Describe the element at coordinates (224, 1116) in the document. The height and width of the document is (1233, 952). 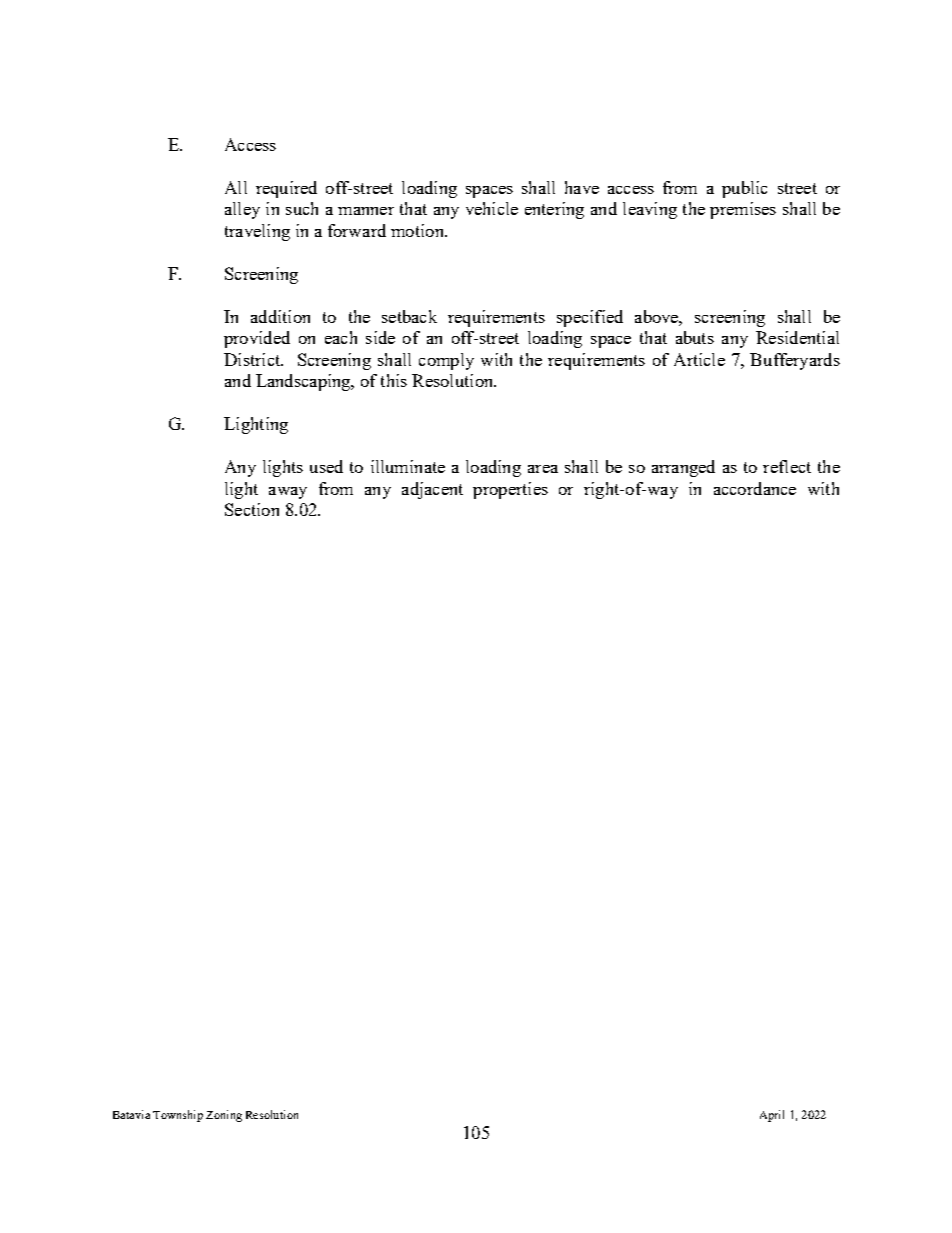
I see `Zoning` at that location.
